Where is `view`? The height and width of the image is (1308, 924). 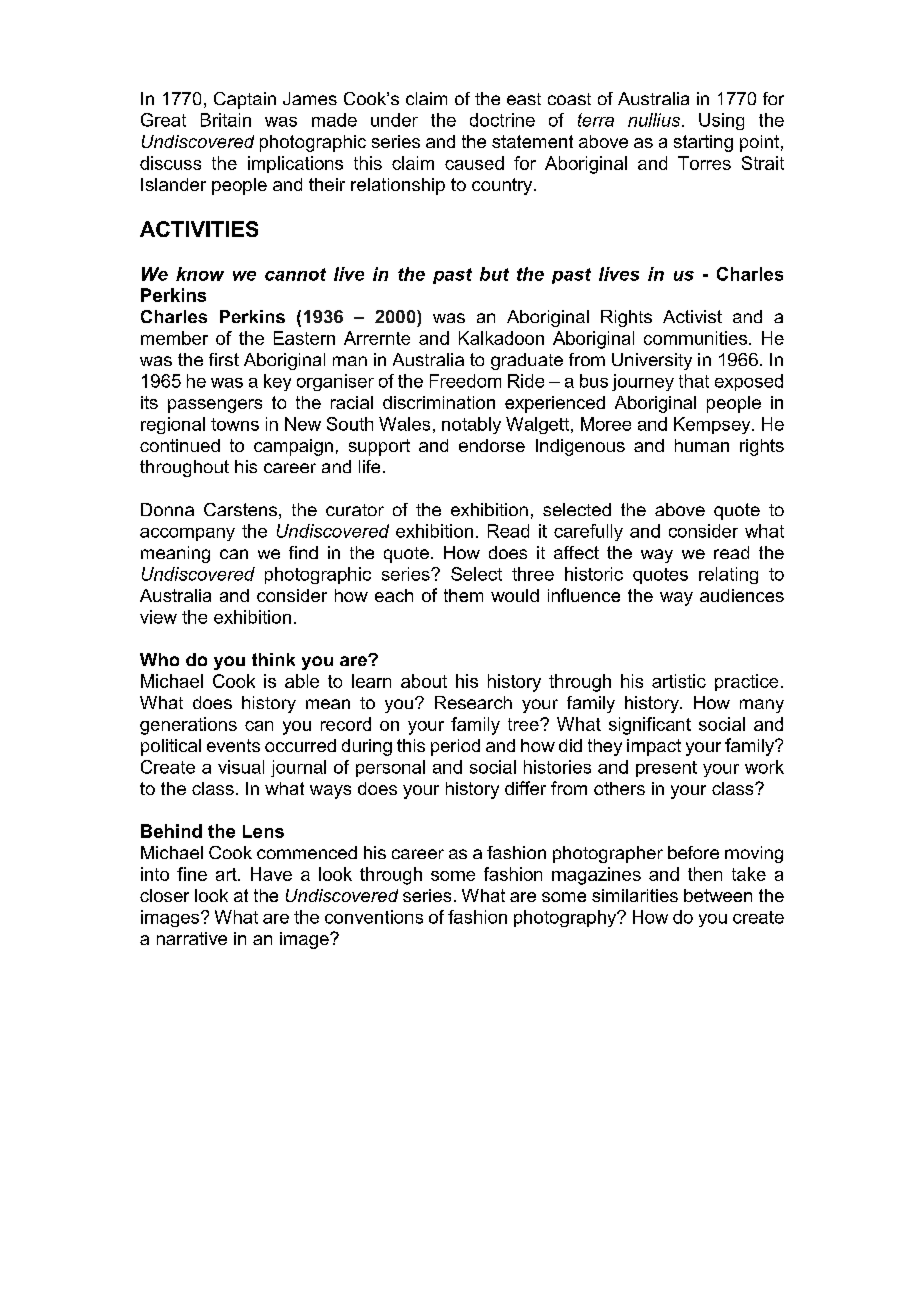
view is located at coordinates (158, 617).
